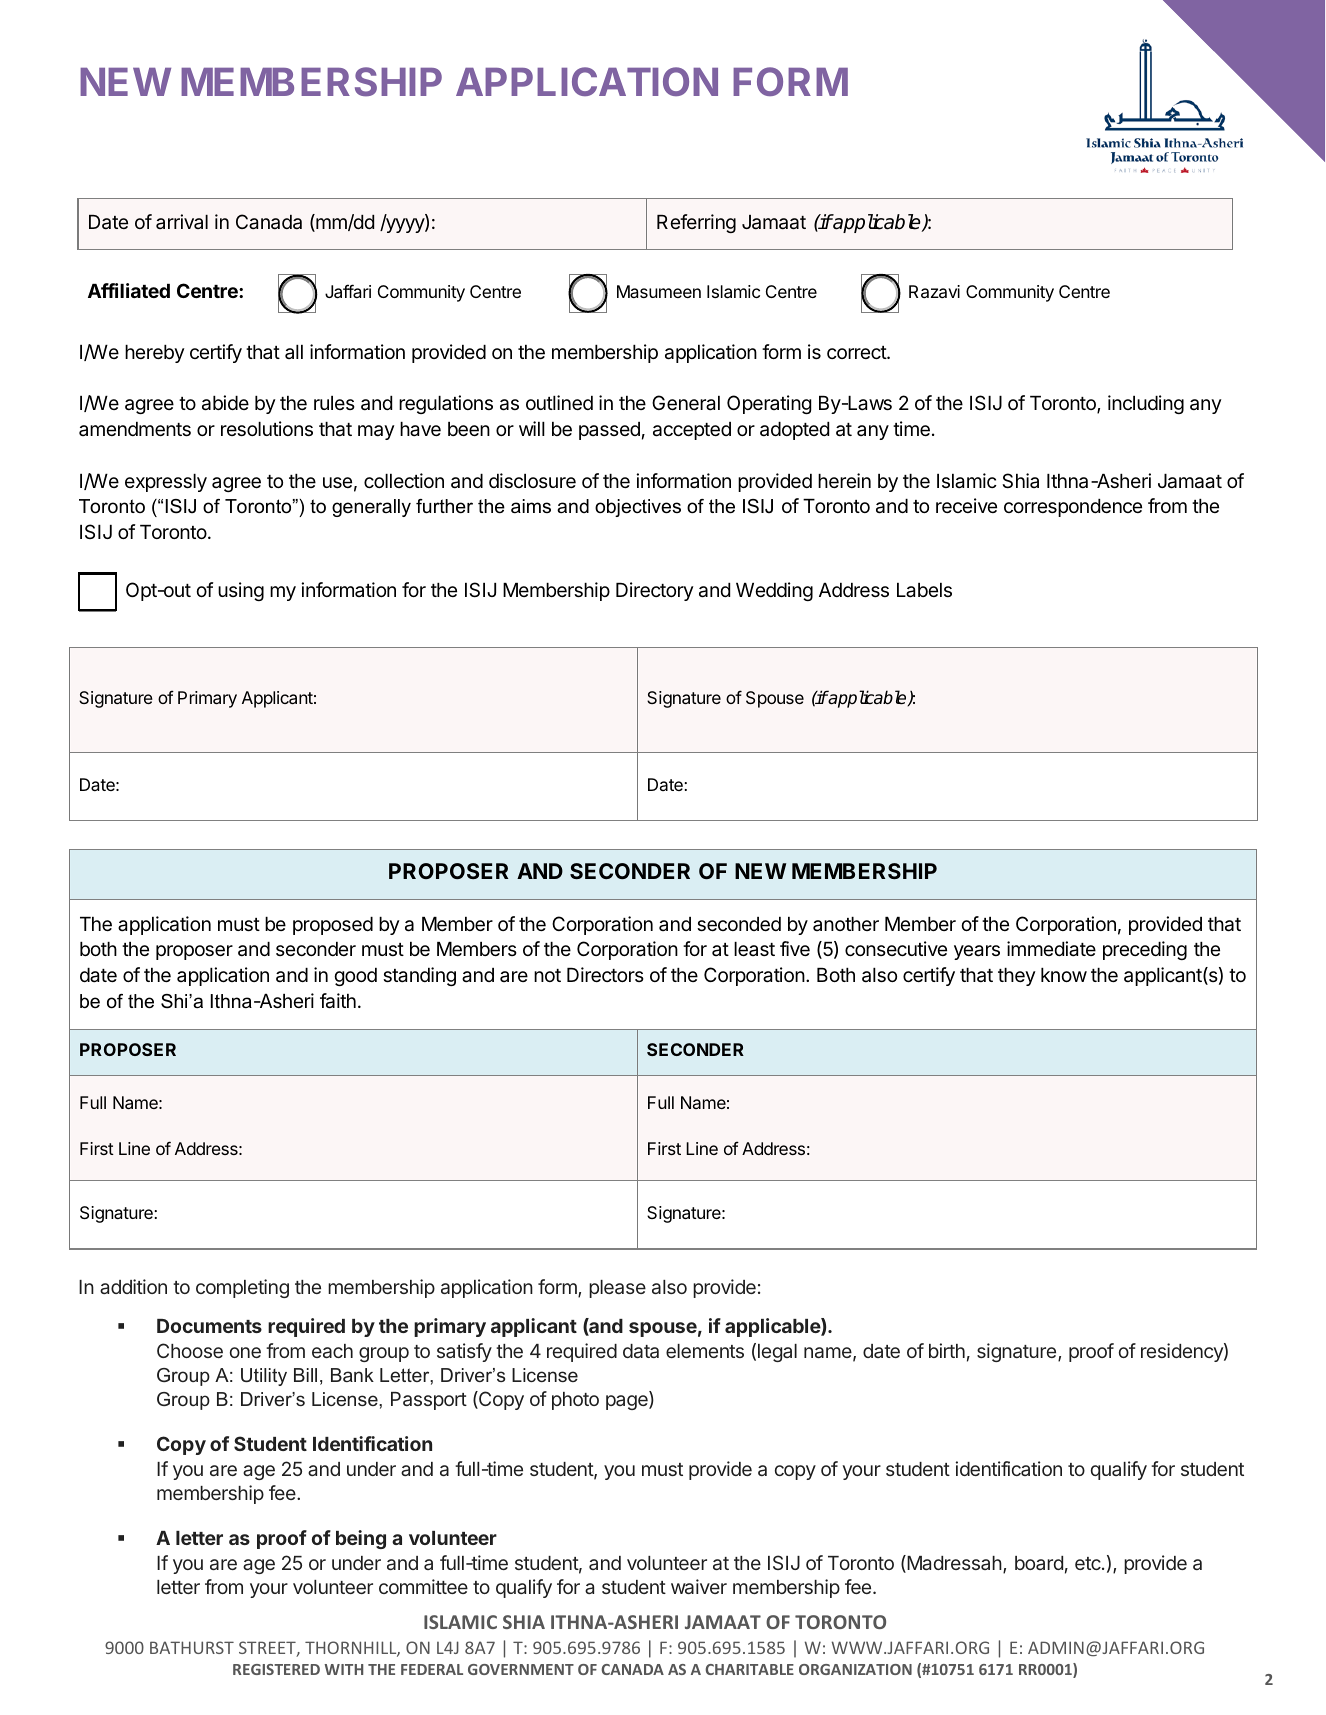 This screenshot has width=1326, height=1715. What do you see at coordinates (699, 1586) in the screenshot?
I see `waiver` at bounding box center [699, 1586].
